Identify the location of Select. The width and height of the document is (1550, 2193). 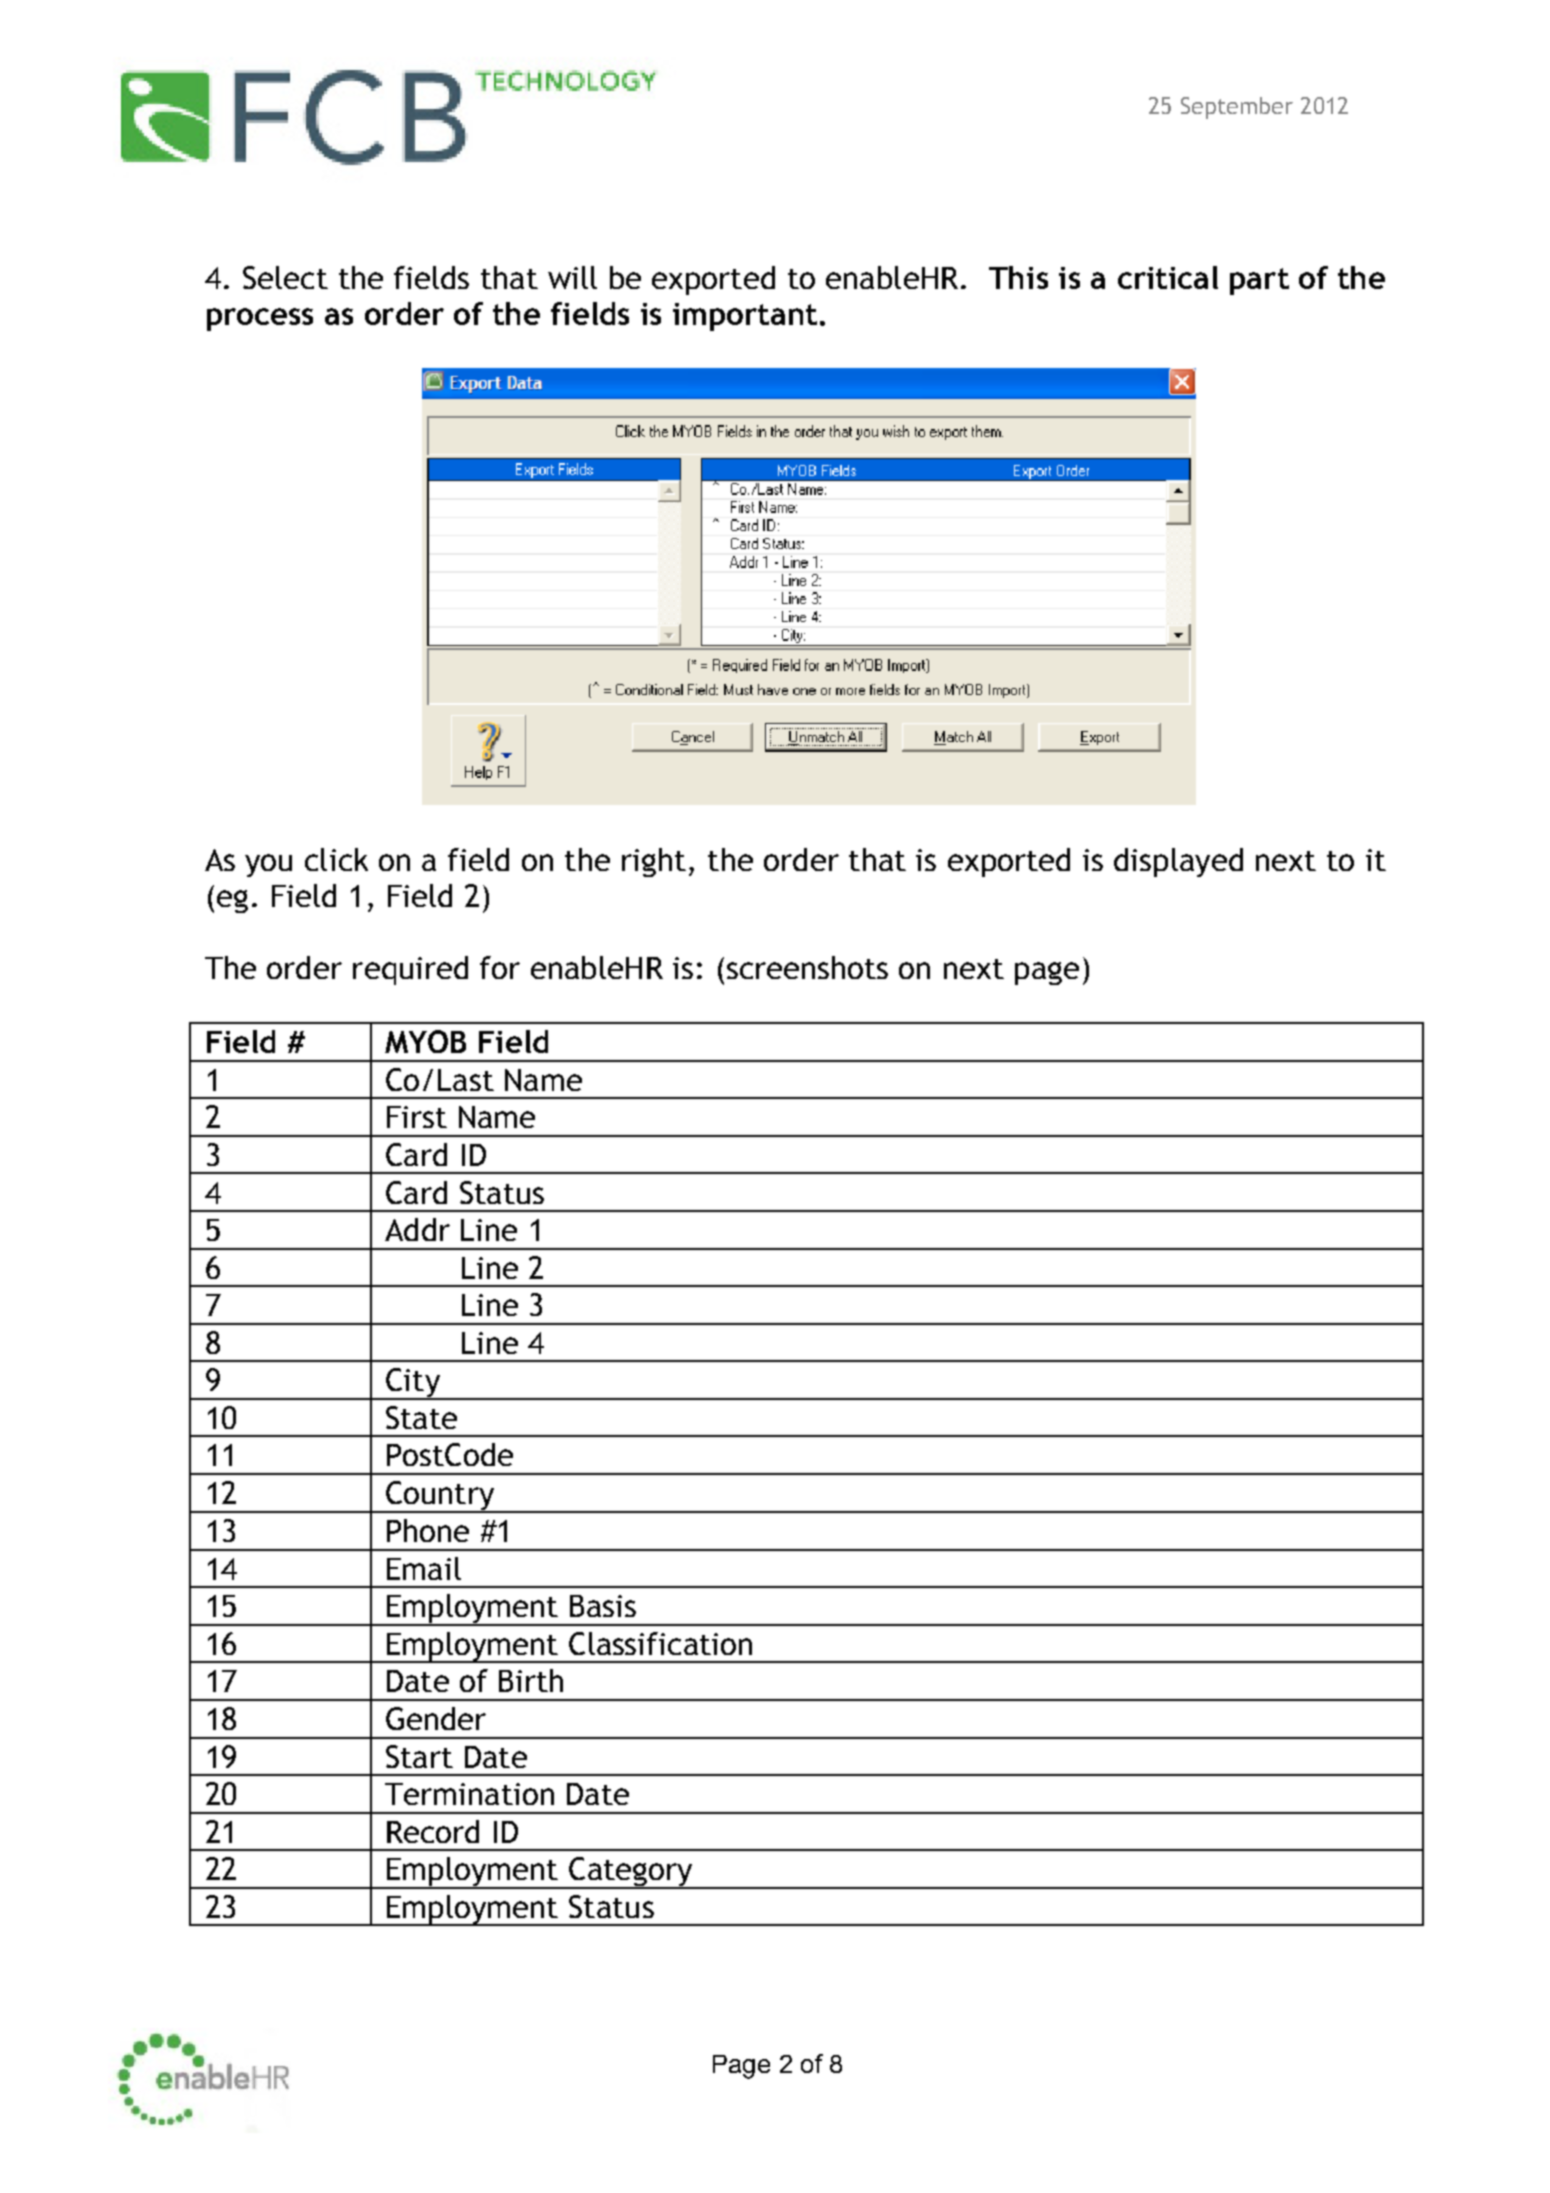
(285, 277).
